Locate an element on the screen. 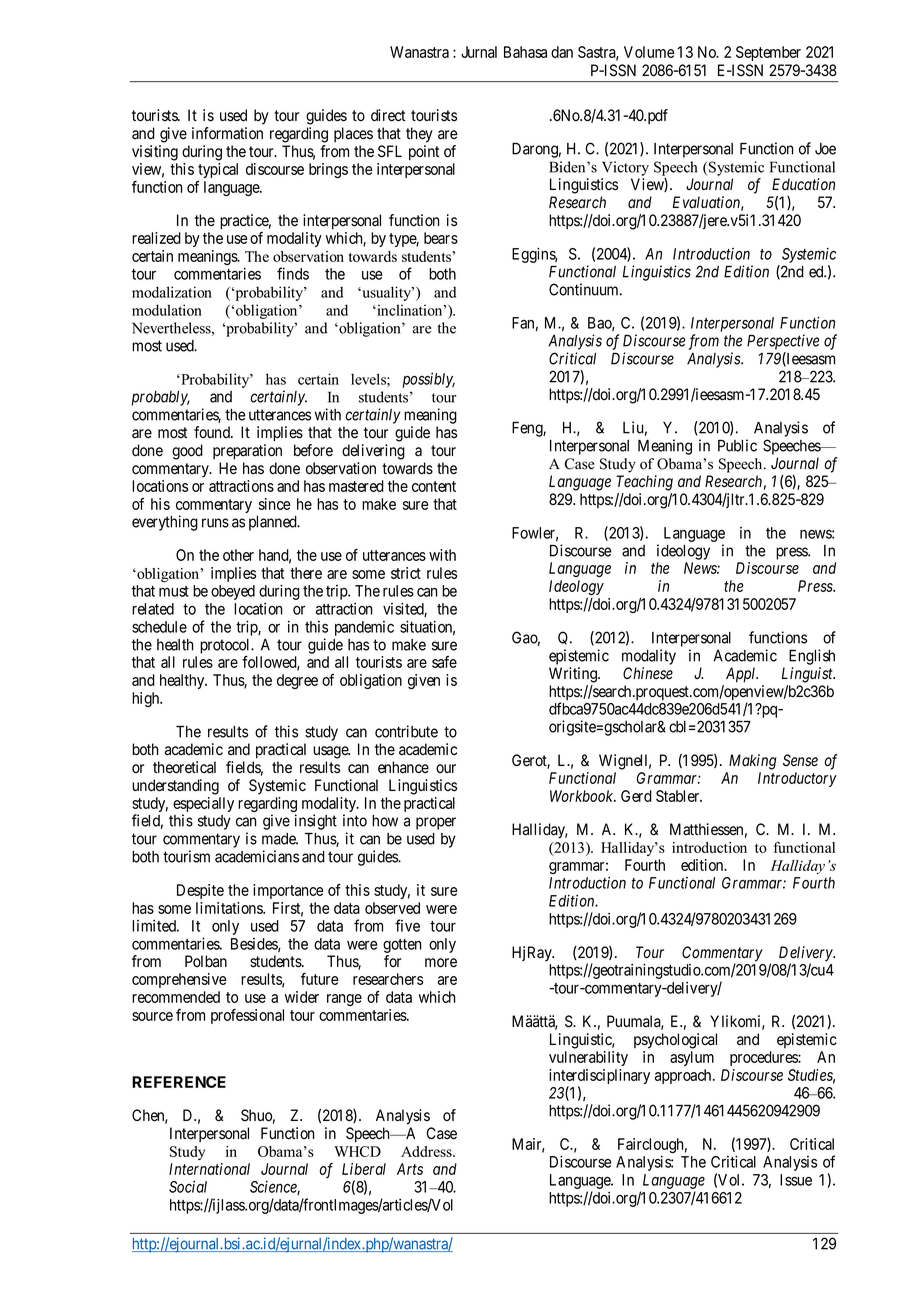 The height and width of the screenshot is (1308, 924). Perspective is located at coordinates (783, 342).
